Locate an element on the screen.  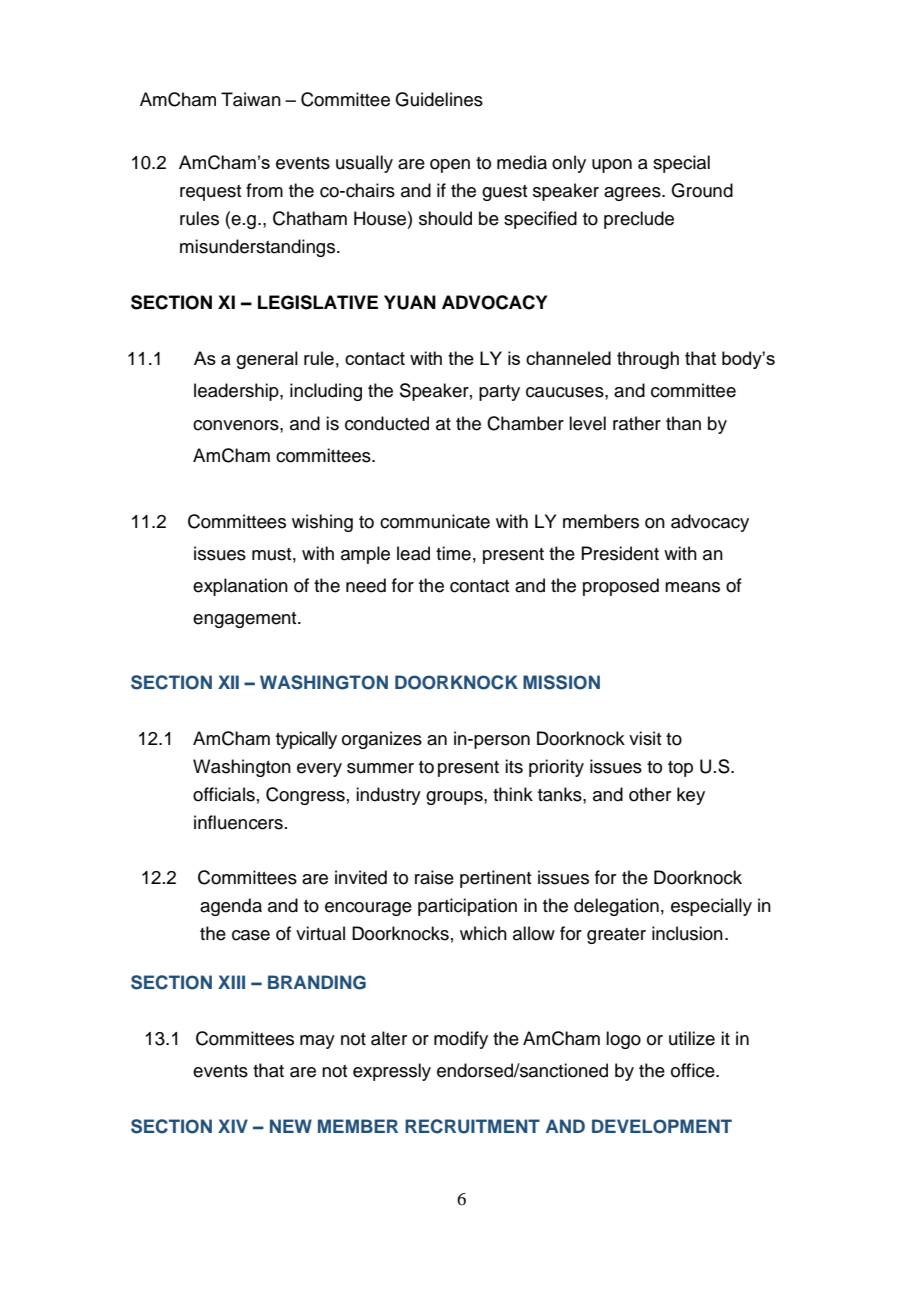
Taiwan is located at coordinates (251, 99).
